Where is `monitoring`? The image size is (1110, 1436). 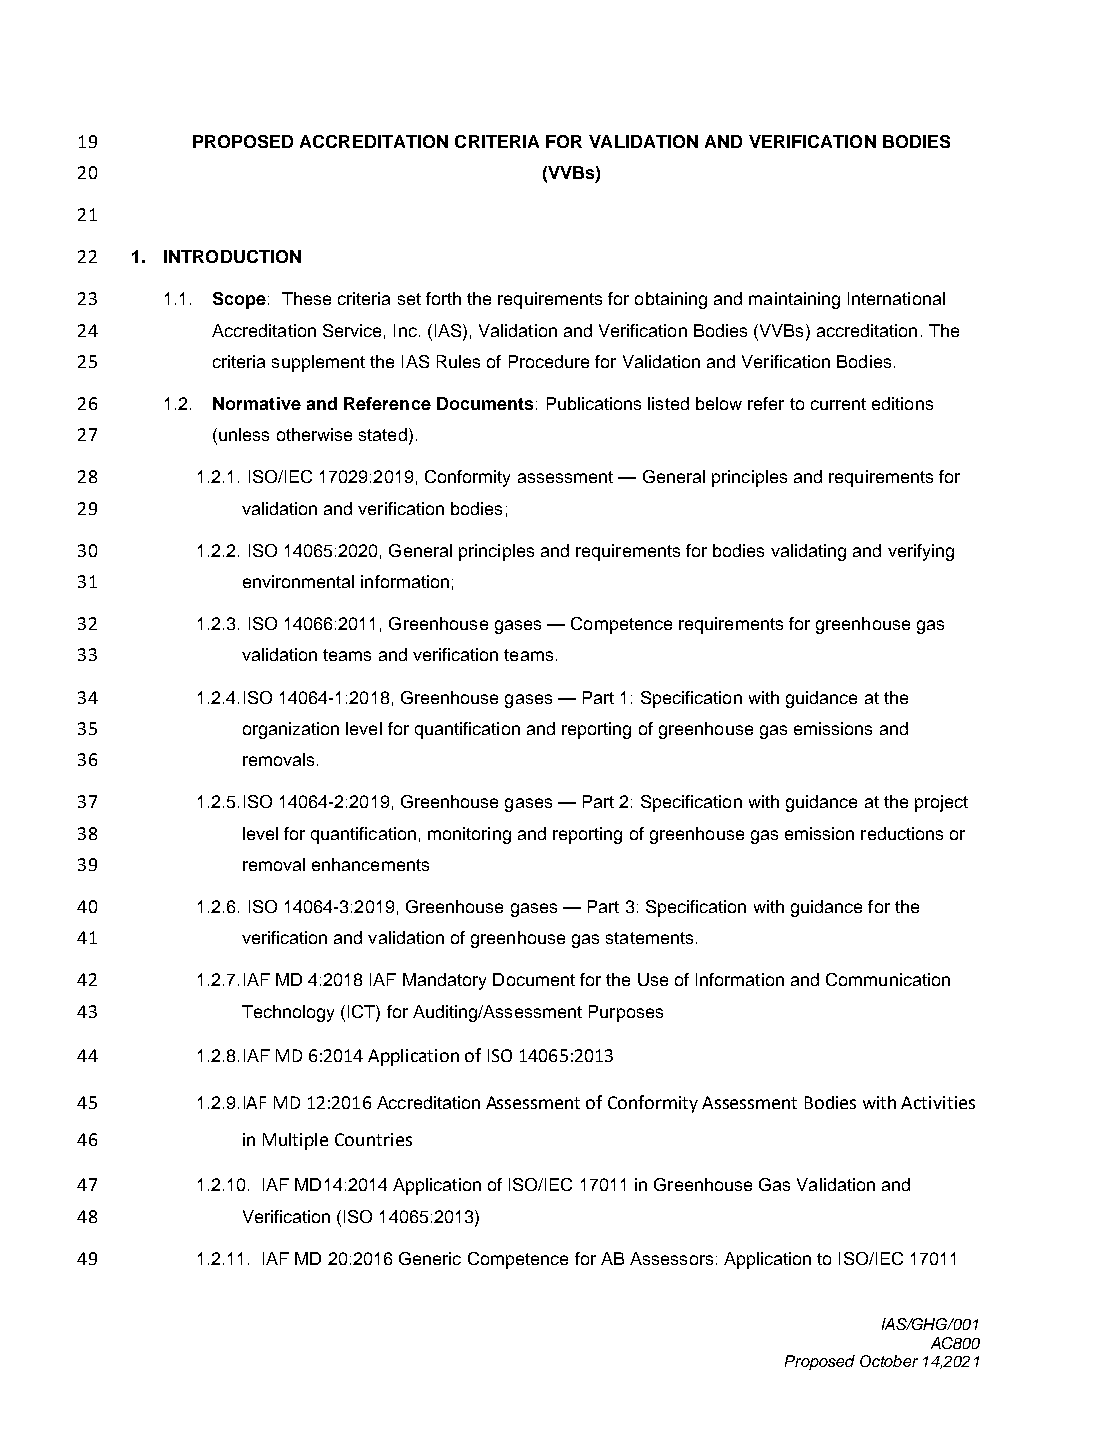 monitoring is located at coordinates (469, 835).
